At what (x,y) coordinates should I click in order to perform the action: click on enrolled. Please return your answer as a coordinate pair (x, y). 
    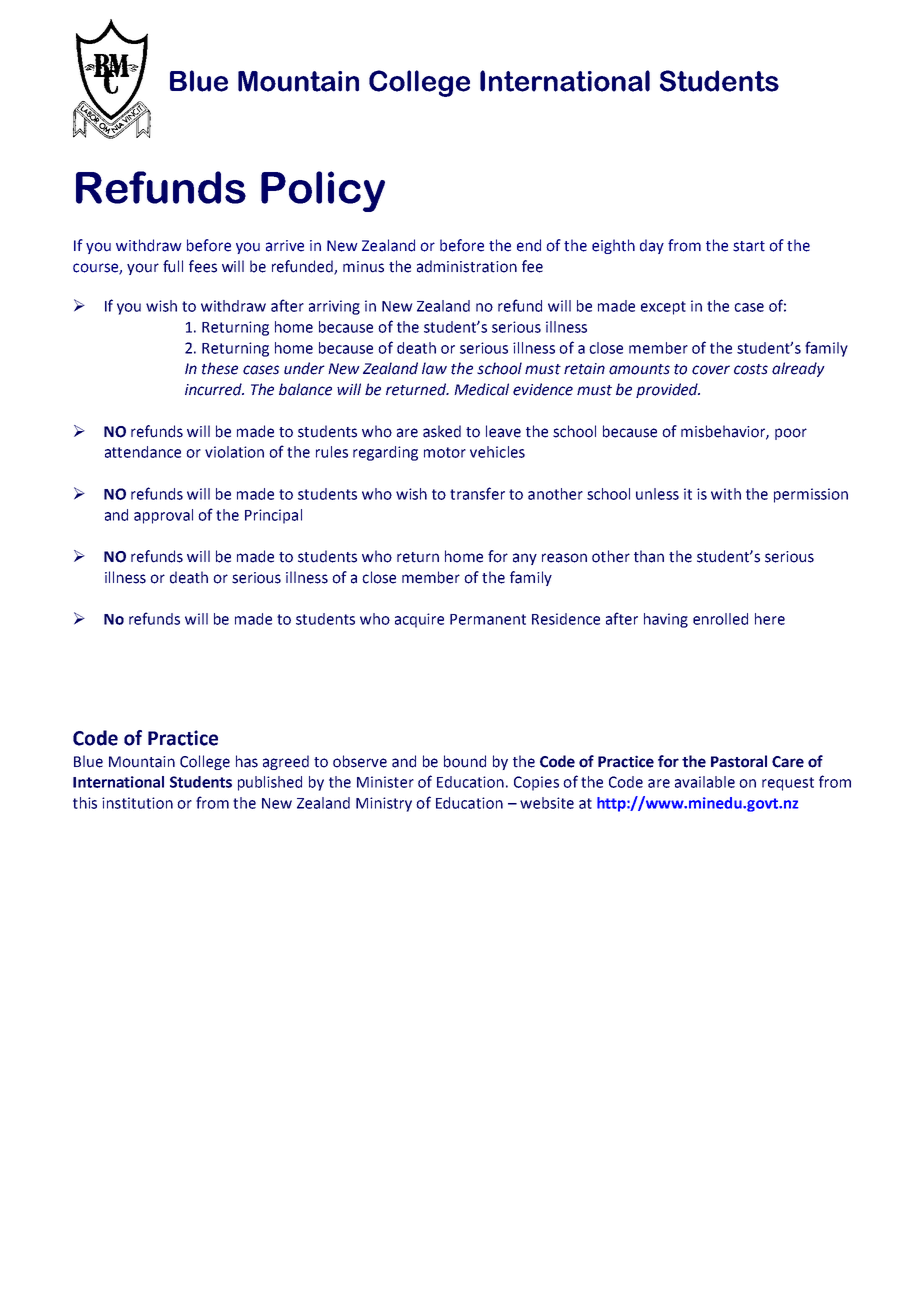
    Looking at the image, I should click on (720, 619).
